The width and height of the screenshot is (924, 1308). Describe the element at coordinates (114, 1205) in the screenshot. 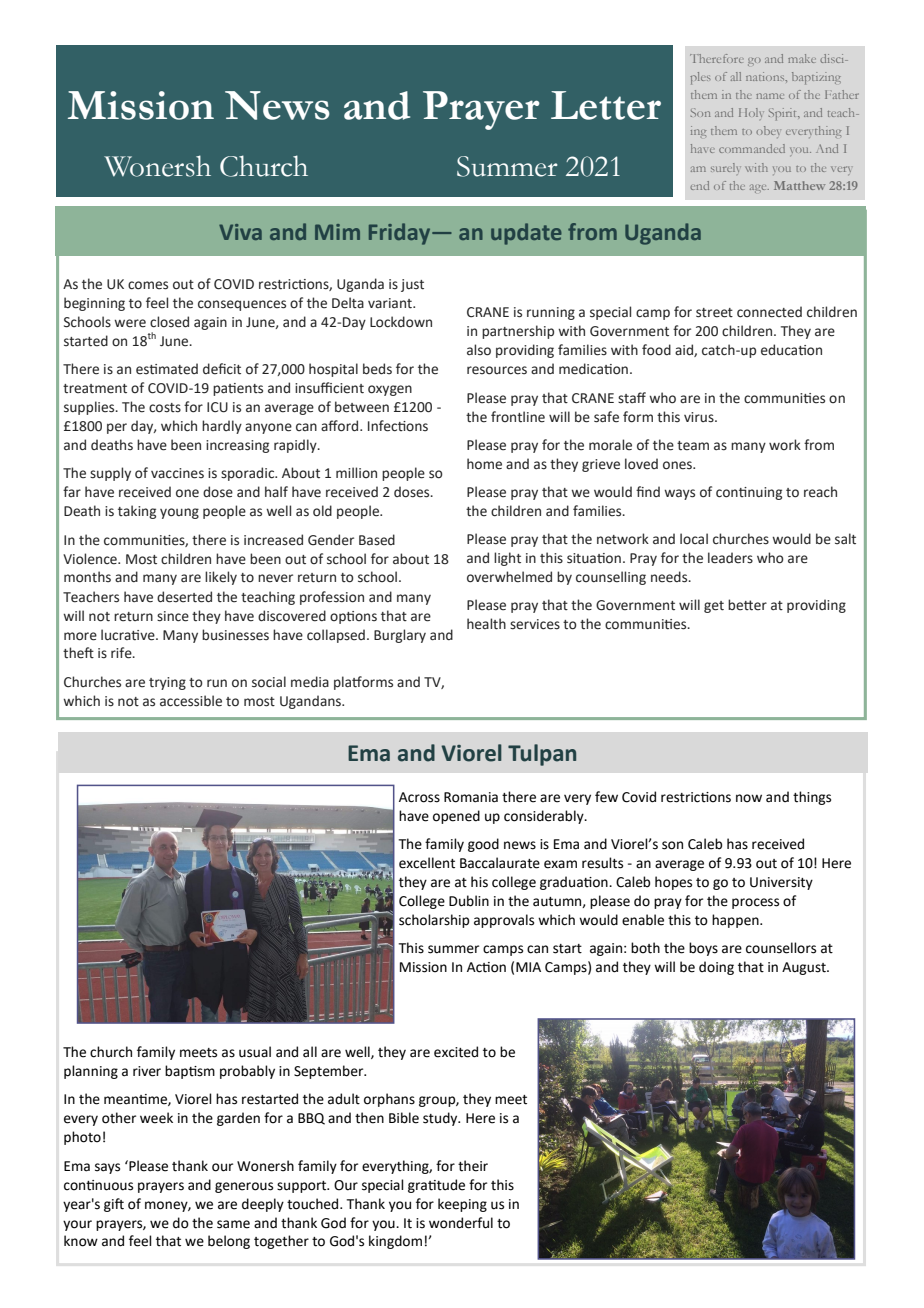

I see `gift` at that location.
